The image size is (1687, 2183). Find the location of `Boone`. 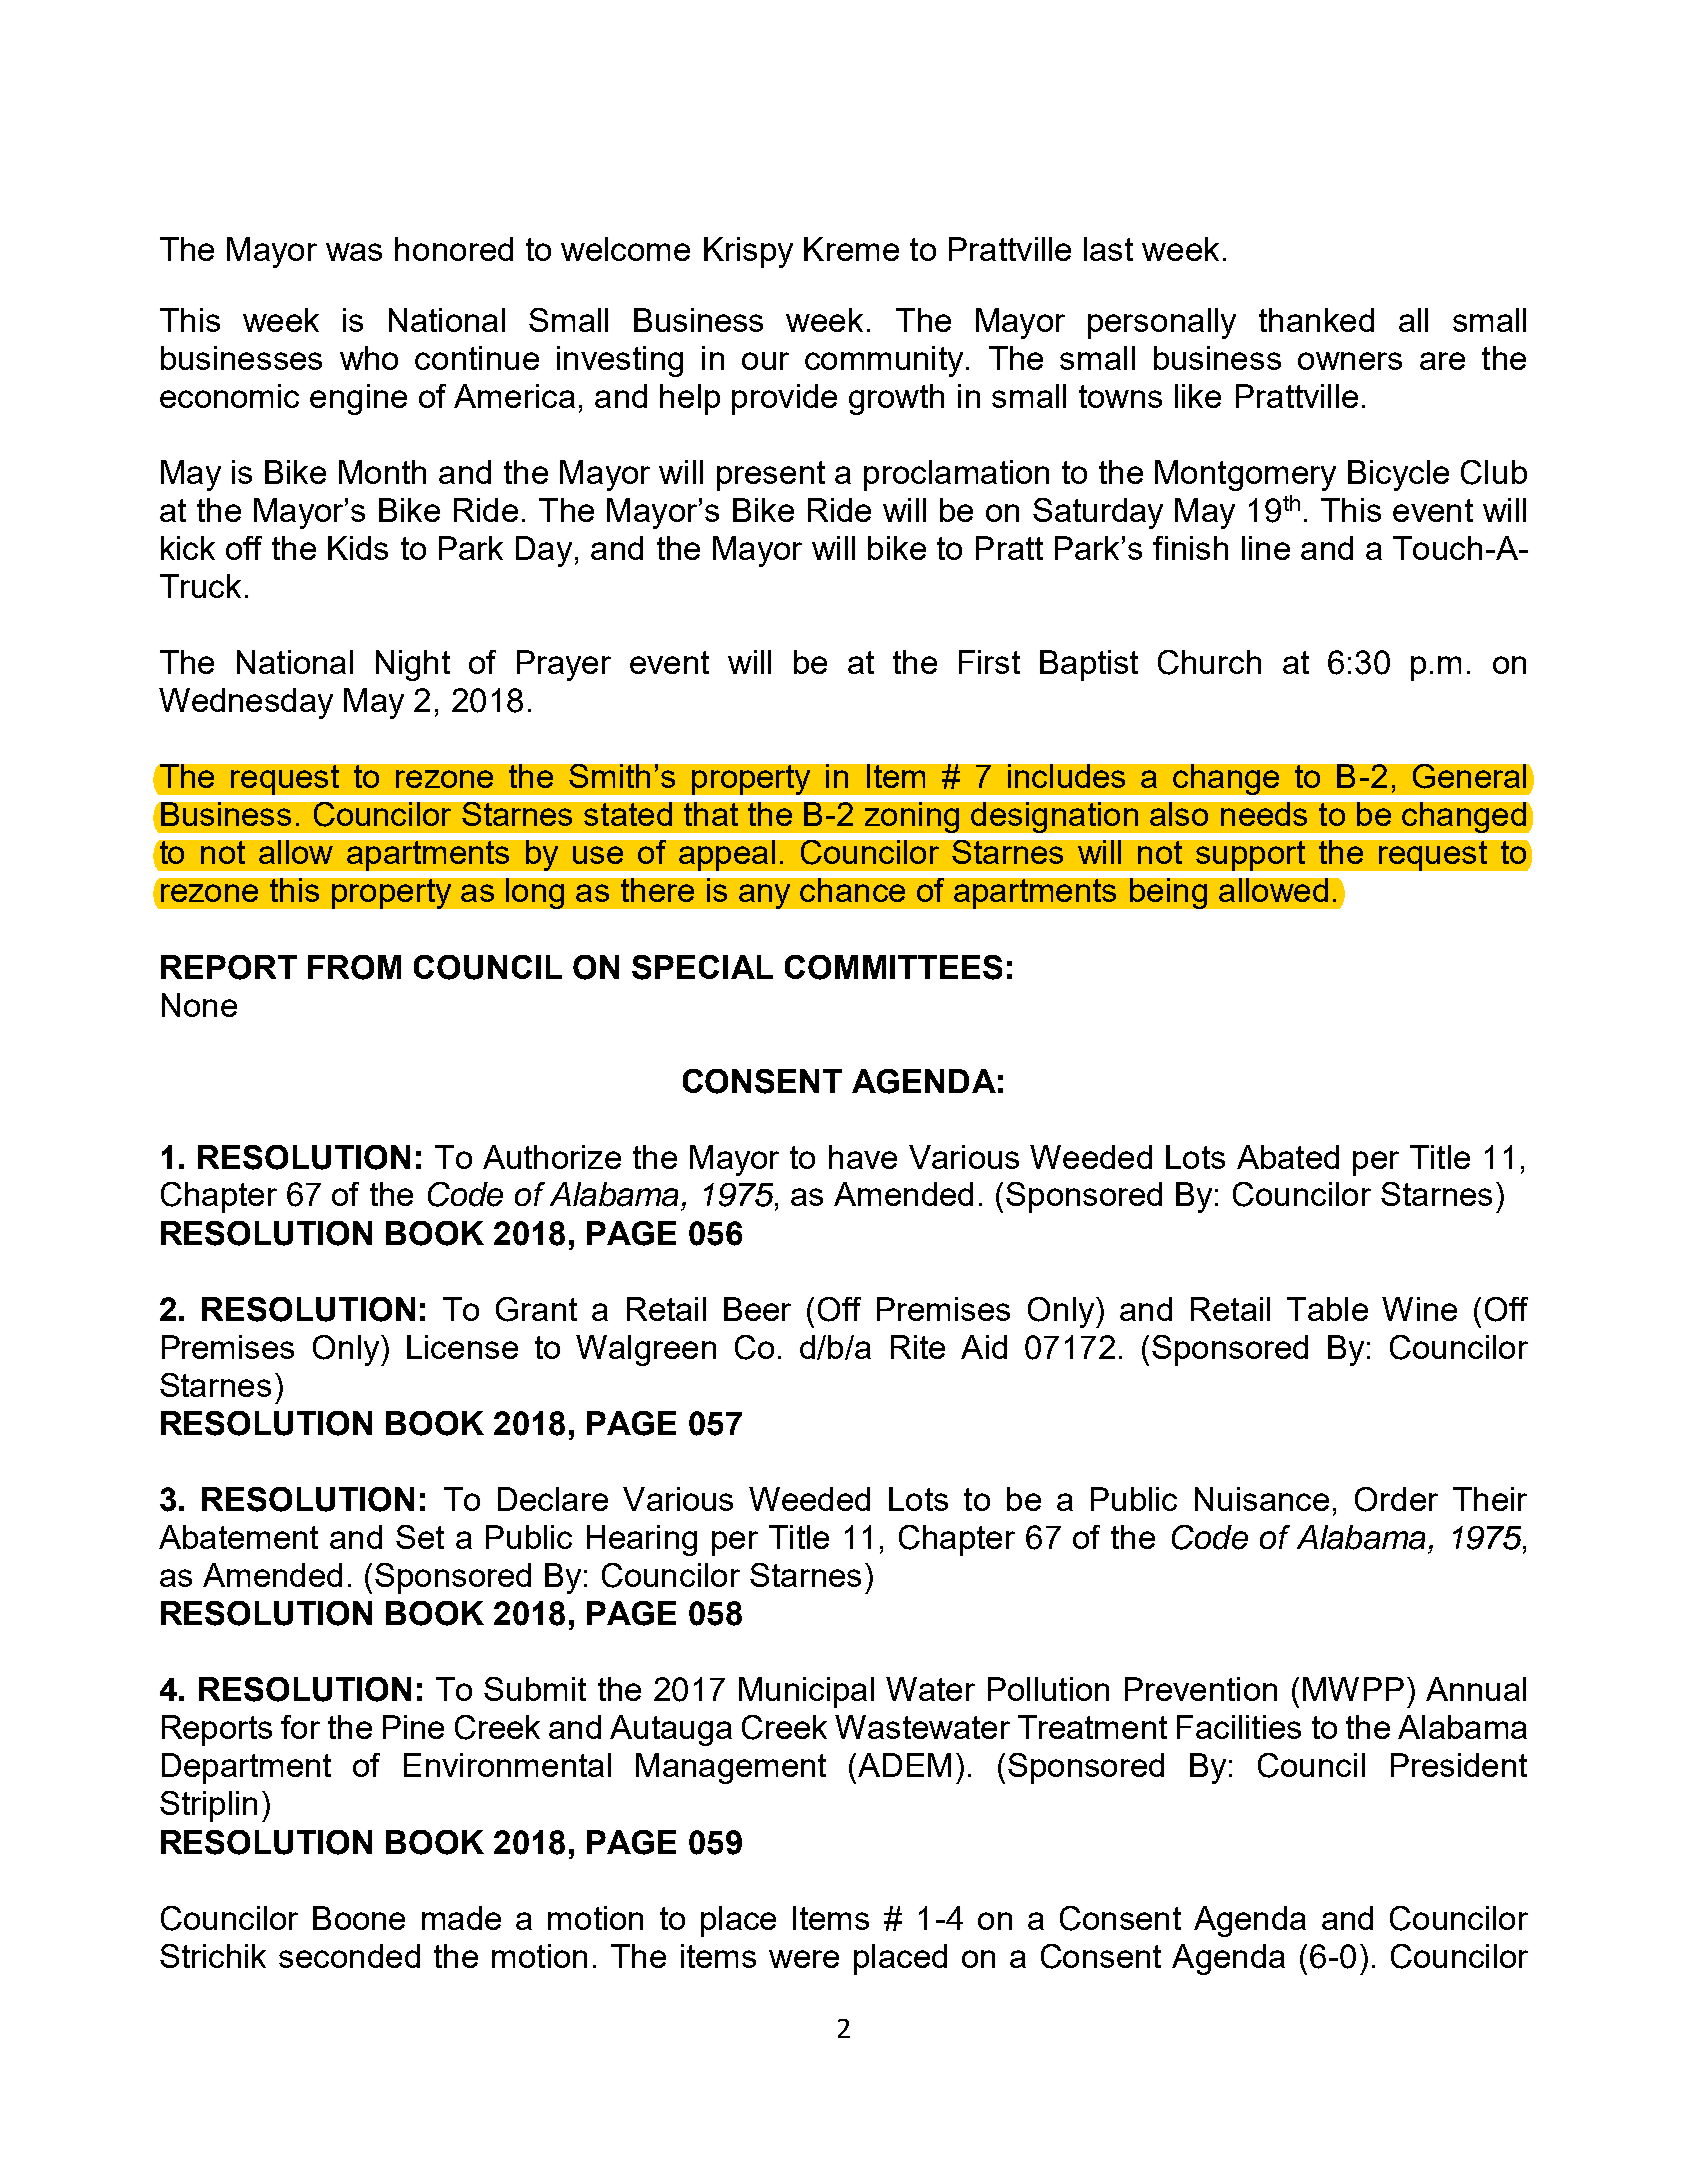

Boone is located at coordinates (359, 1918).
